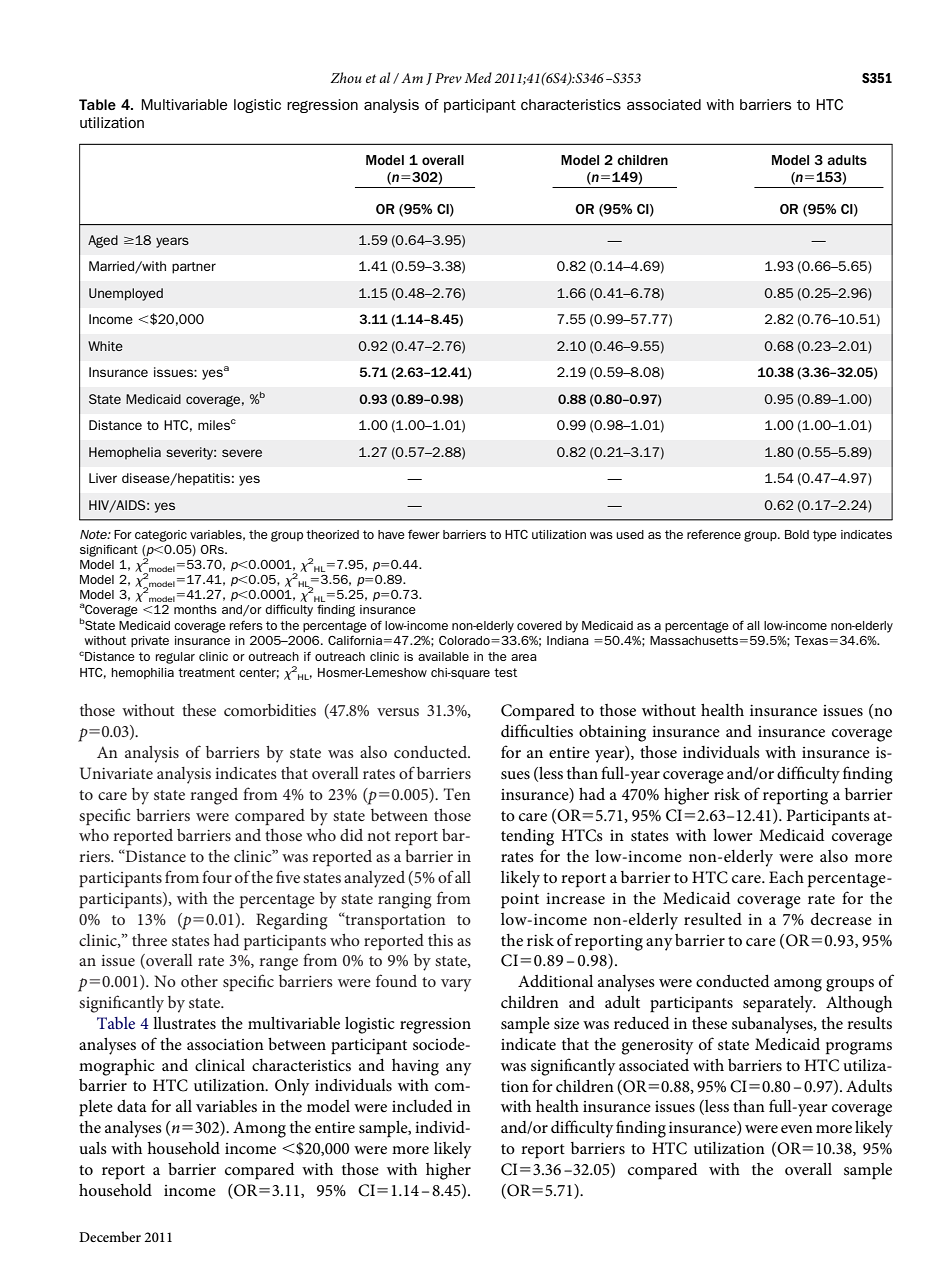 The image size is (952, 1280). I want to click on Zhou, so click(346, 77).
